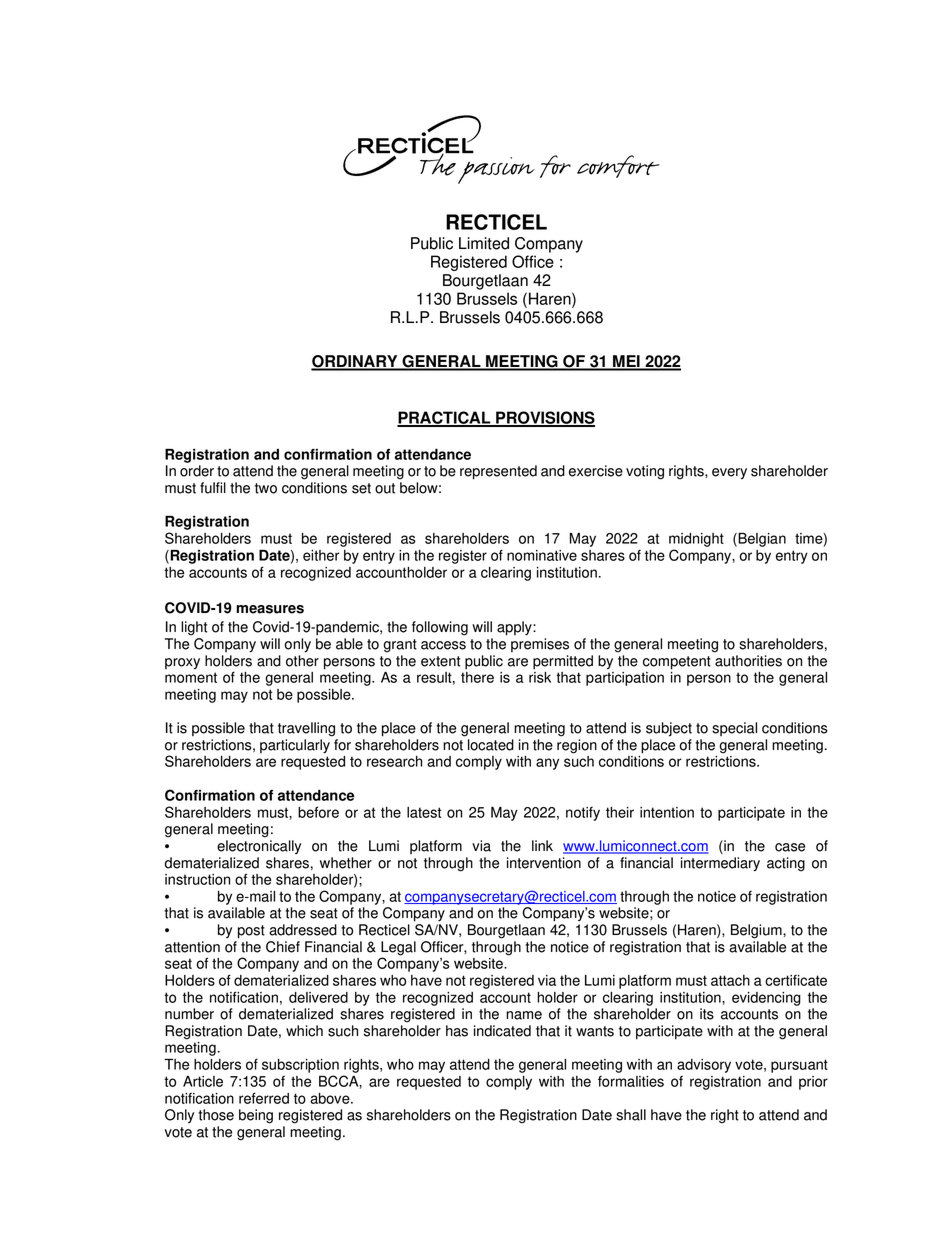 Image resolution: width=952 pixels, height=1233 pixels. I want to click on electronically, so click(259, 847).
